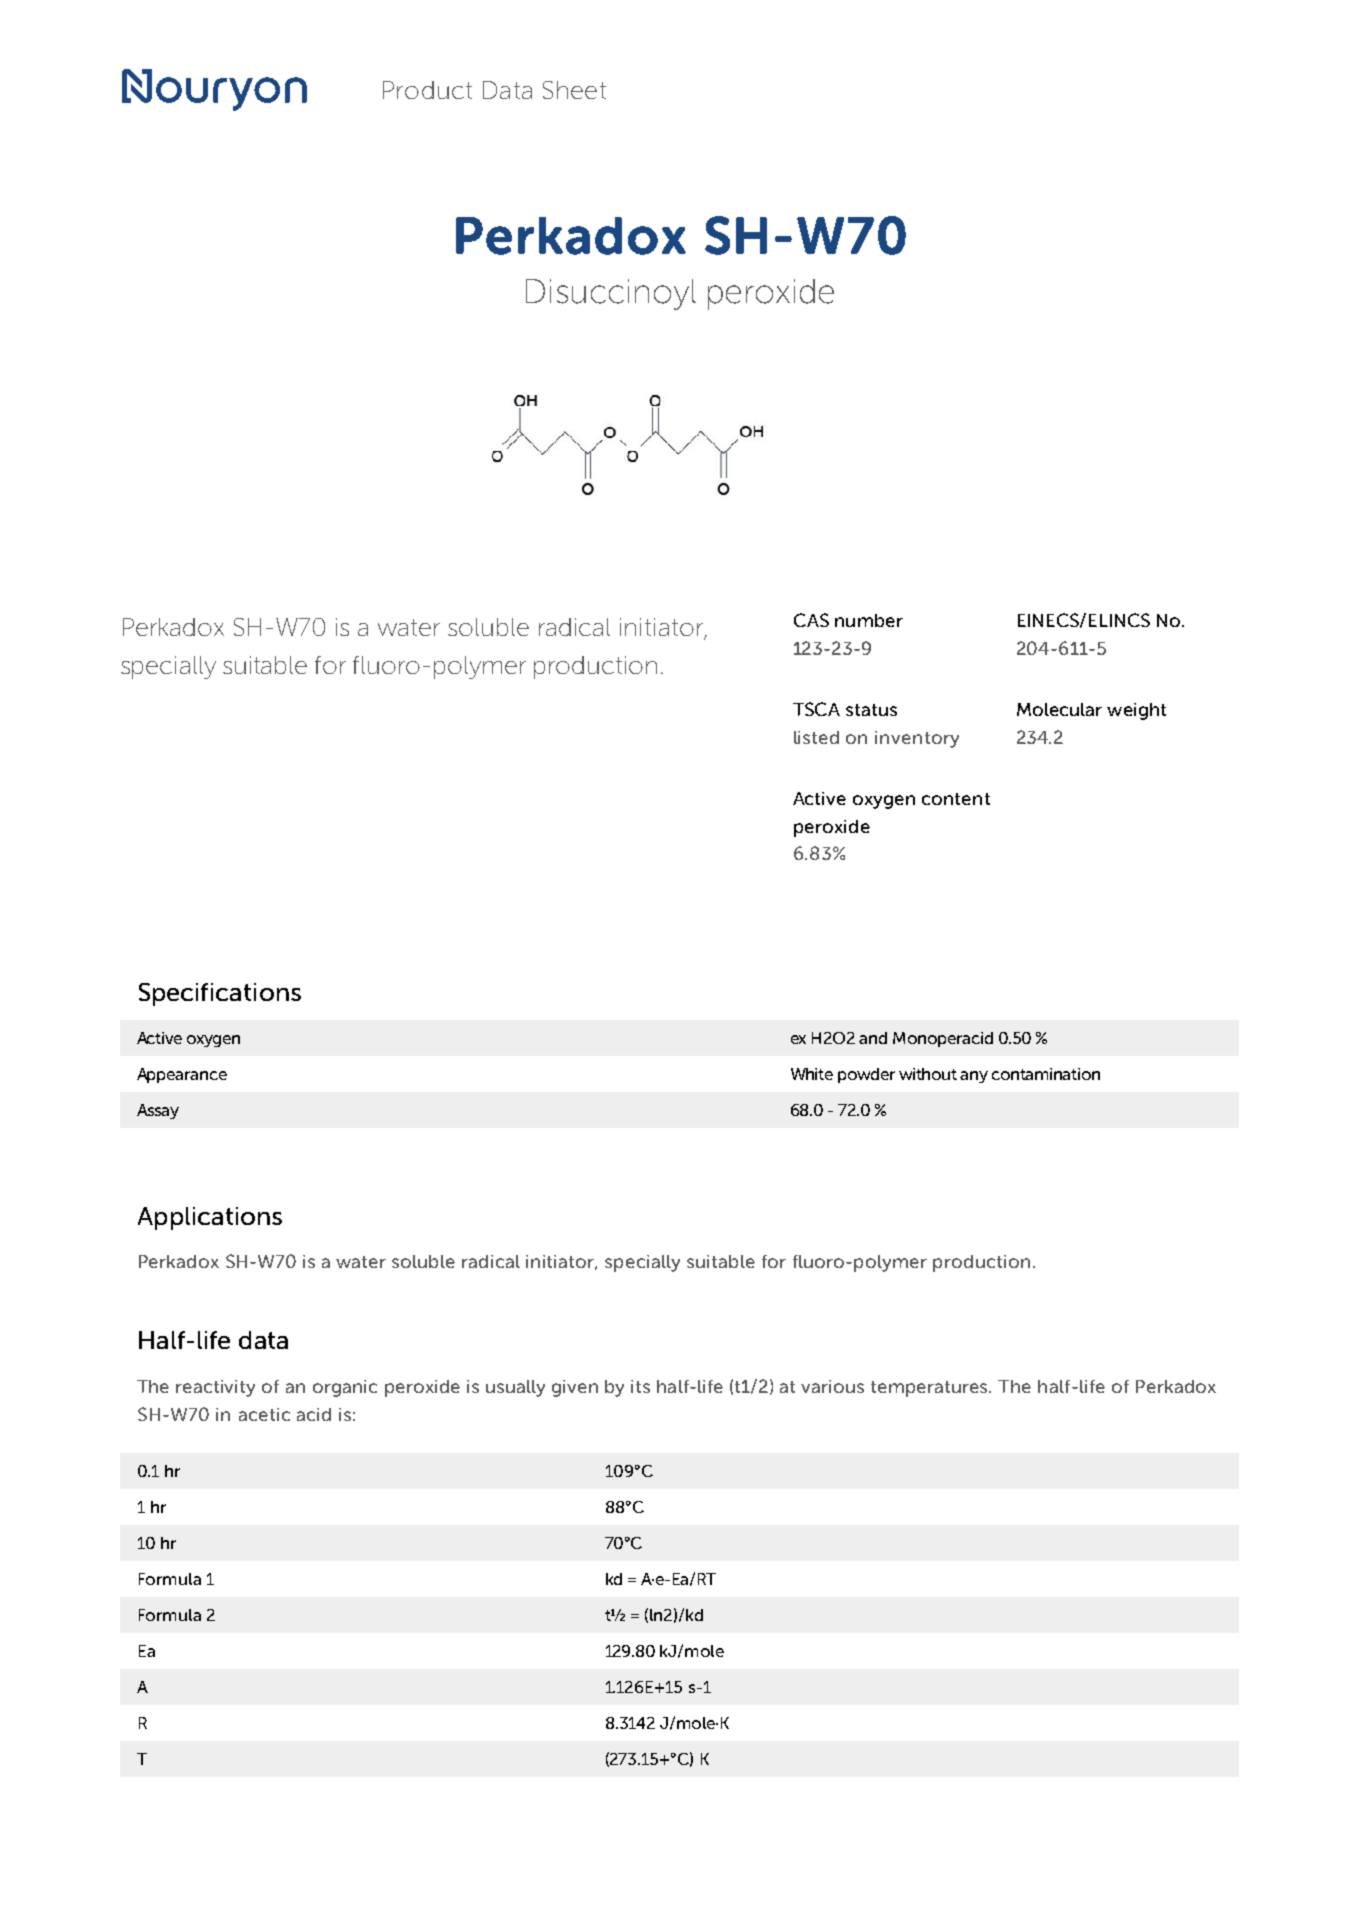  What do you see at coordinates (574, 90) in the page?
I see `Sheet` at bounding box center [574, 90].
